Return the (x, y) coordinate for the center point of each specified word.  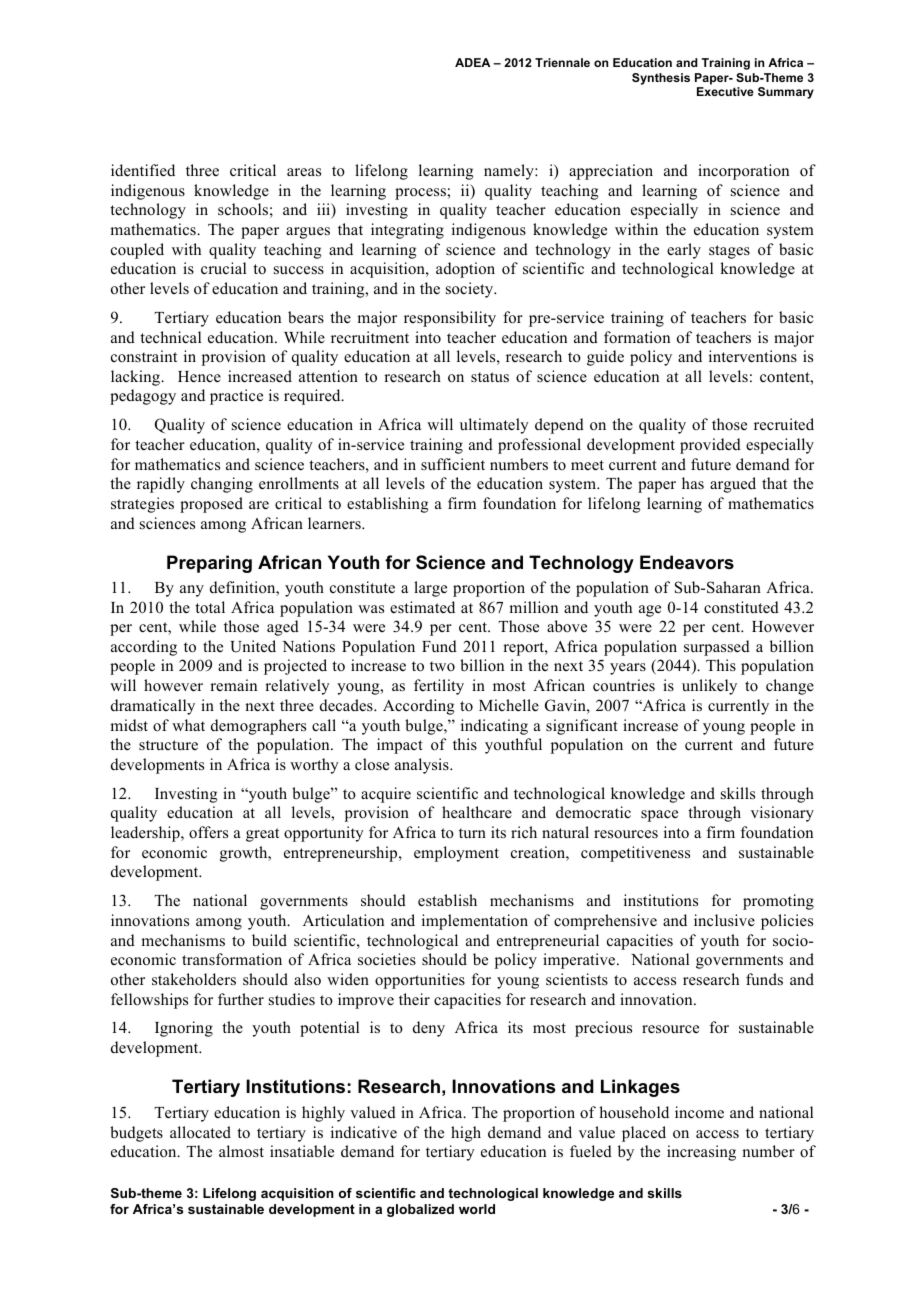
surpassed (717, 648)
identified (143, 170)
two (442, 666)
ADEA (472, 62)
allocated (200, 1132)
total (210, 607)
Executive (725, 91)
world (477, 1209)
